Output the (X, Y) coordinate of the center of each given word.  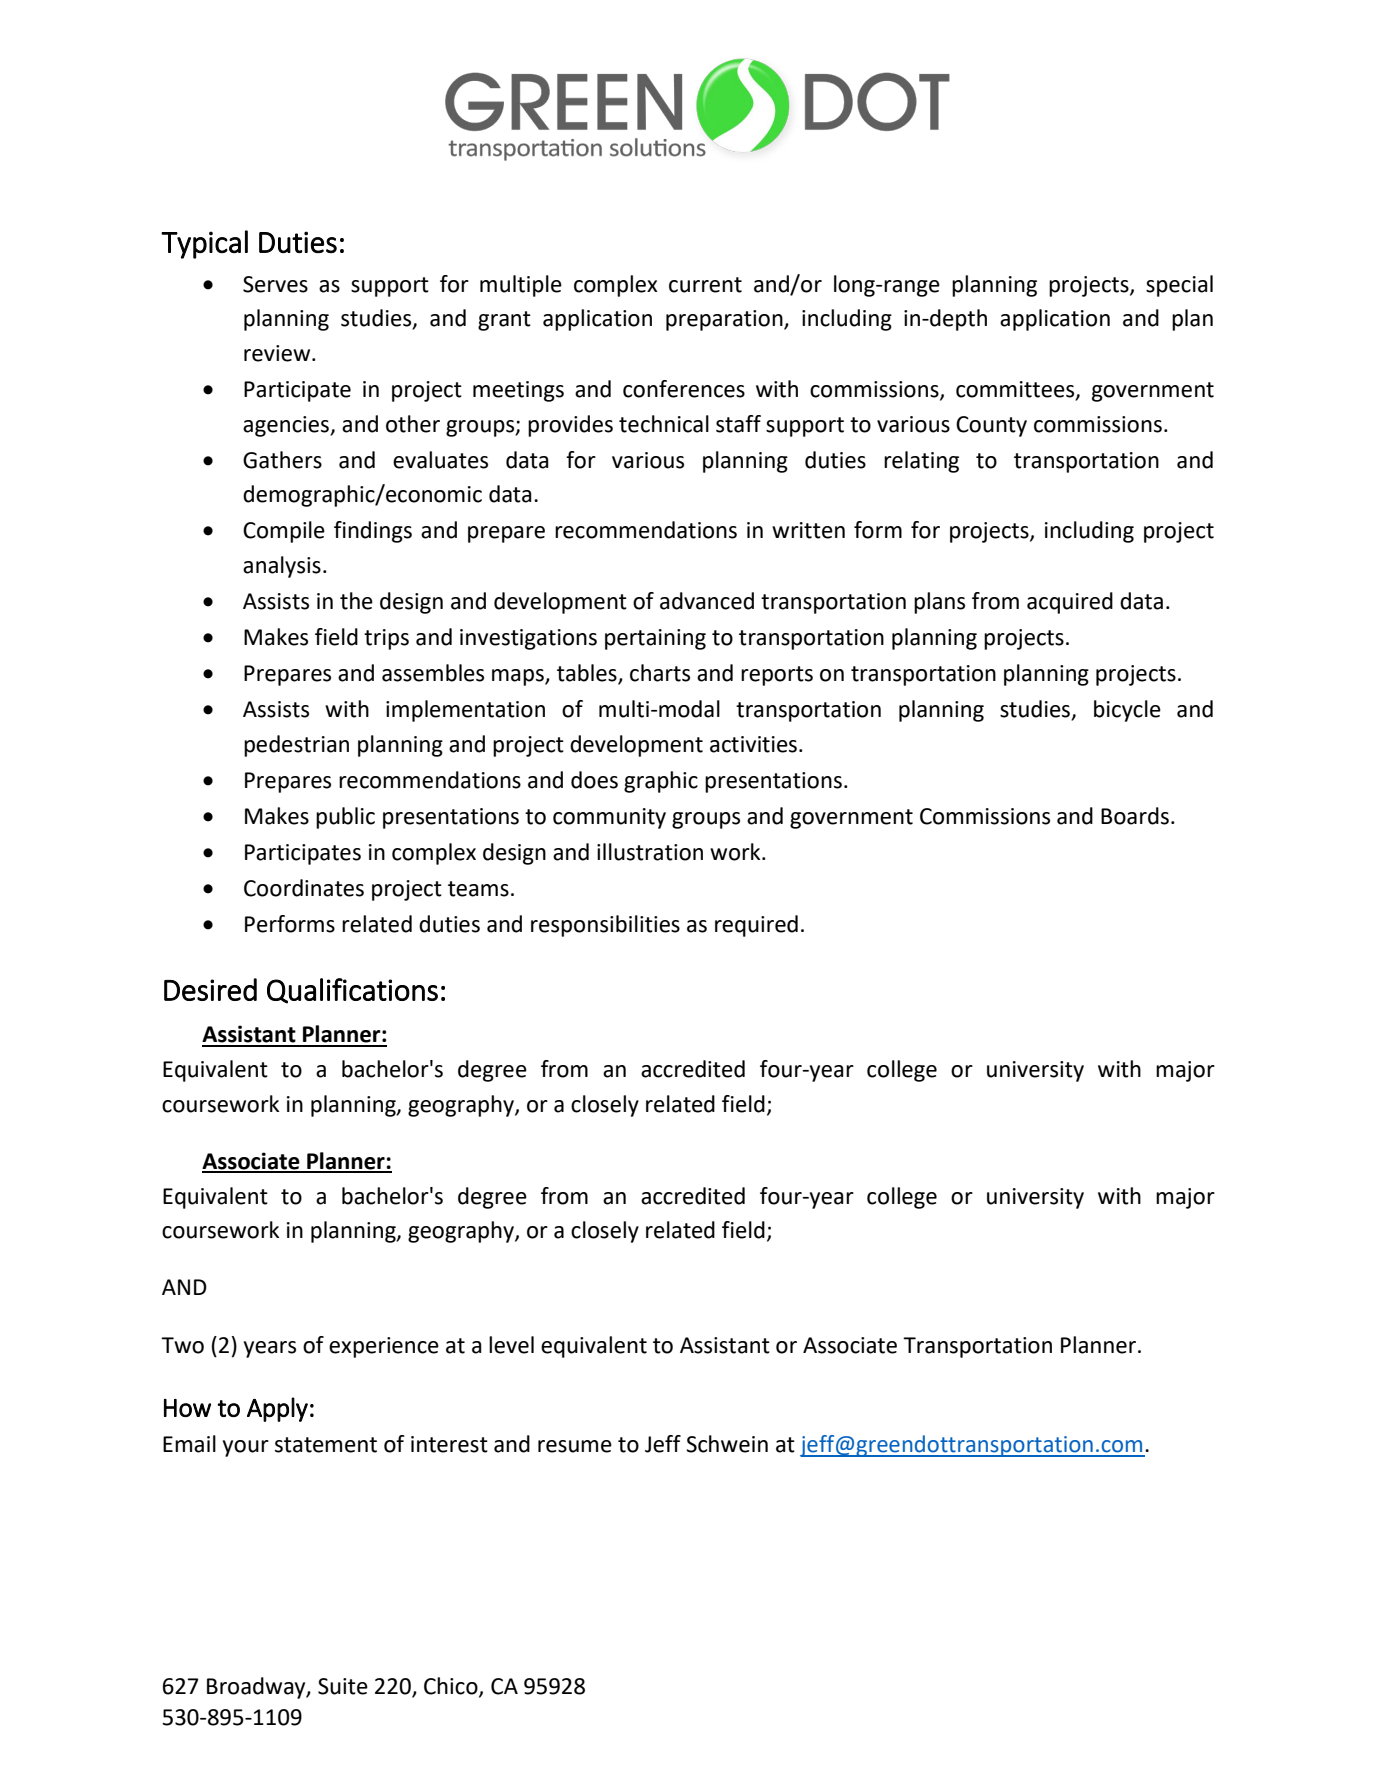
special (1179, 286)
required (756, 926)
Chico (452, 1687)
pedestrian (296, 746)
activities (753, 744)
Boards (1135, 816)
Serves (275, 284)
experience (384, 1347)
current (705, 285)
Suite (343, 1686)
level (511, 1345)
